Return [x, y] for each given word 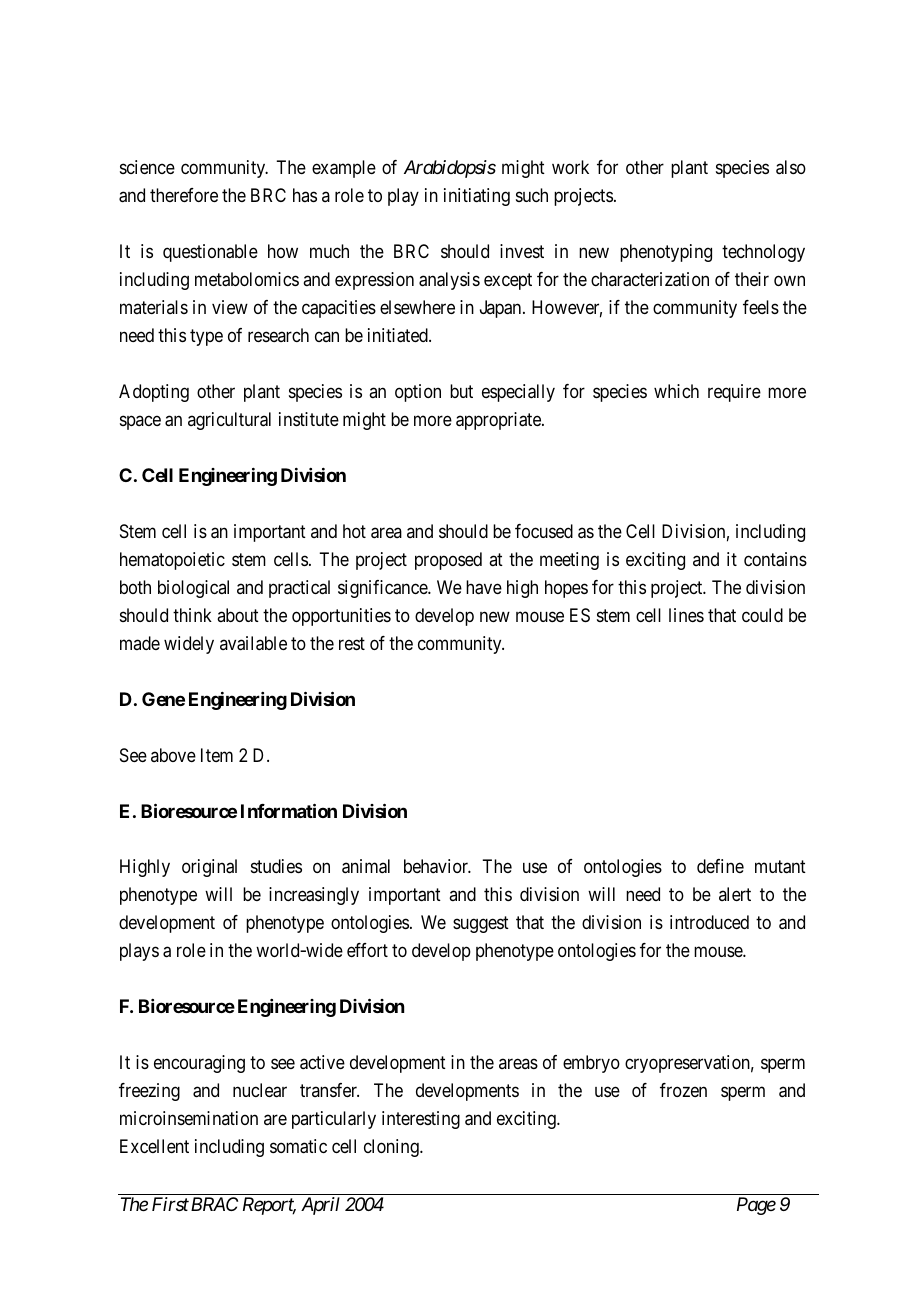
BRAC [214, 1204]
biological [193, 589]
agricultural [229, 421]
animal [366, 866]
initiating [477, 197]
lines [686, 615]
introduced [709, 922]
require [734, 393]
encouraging [199, 1064]
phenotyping [666, 253]
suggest [481, 925]
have [484, 587]
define [720, 866]
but [461, 391]
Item [217, 755]
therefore [184, 195]
